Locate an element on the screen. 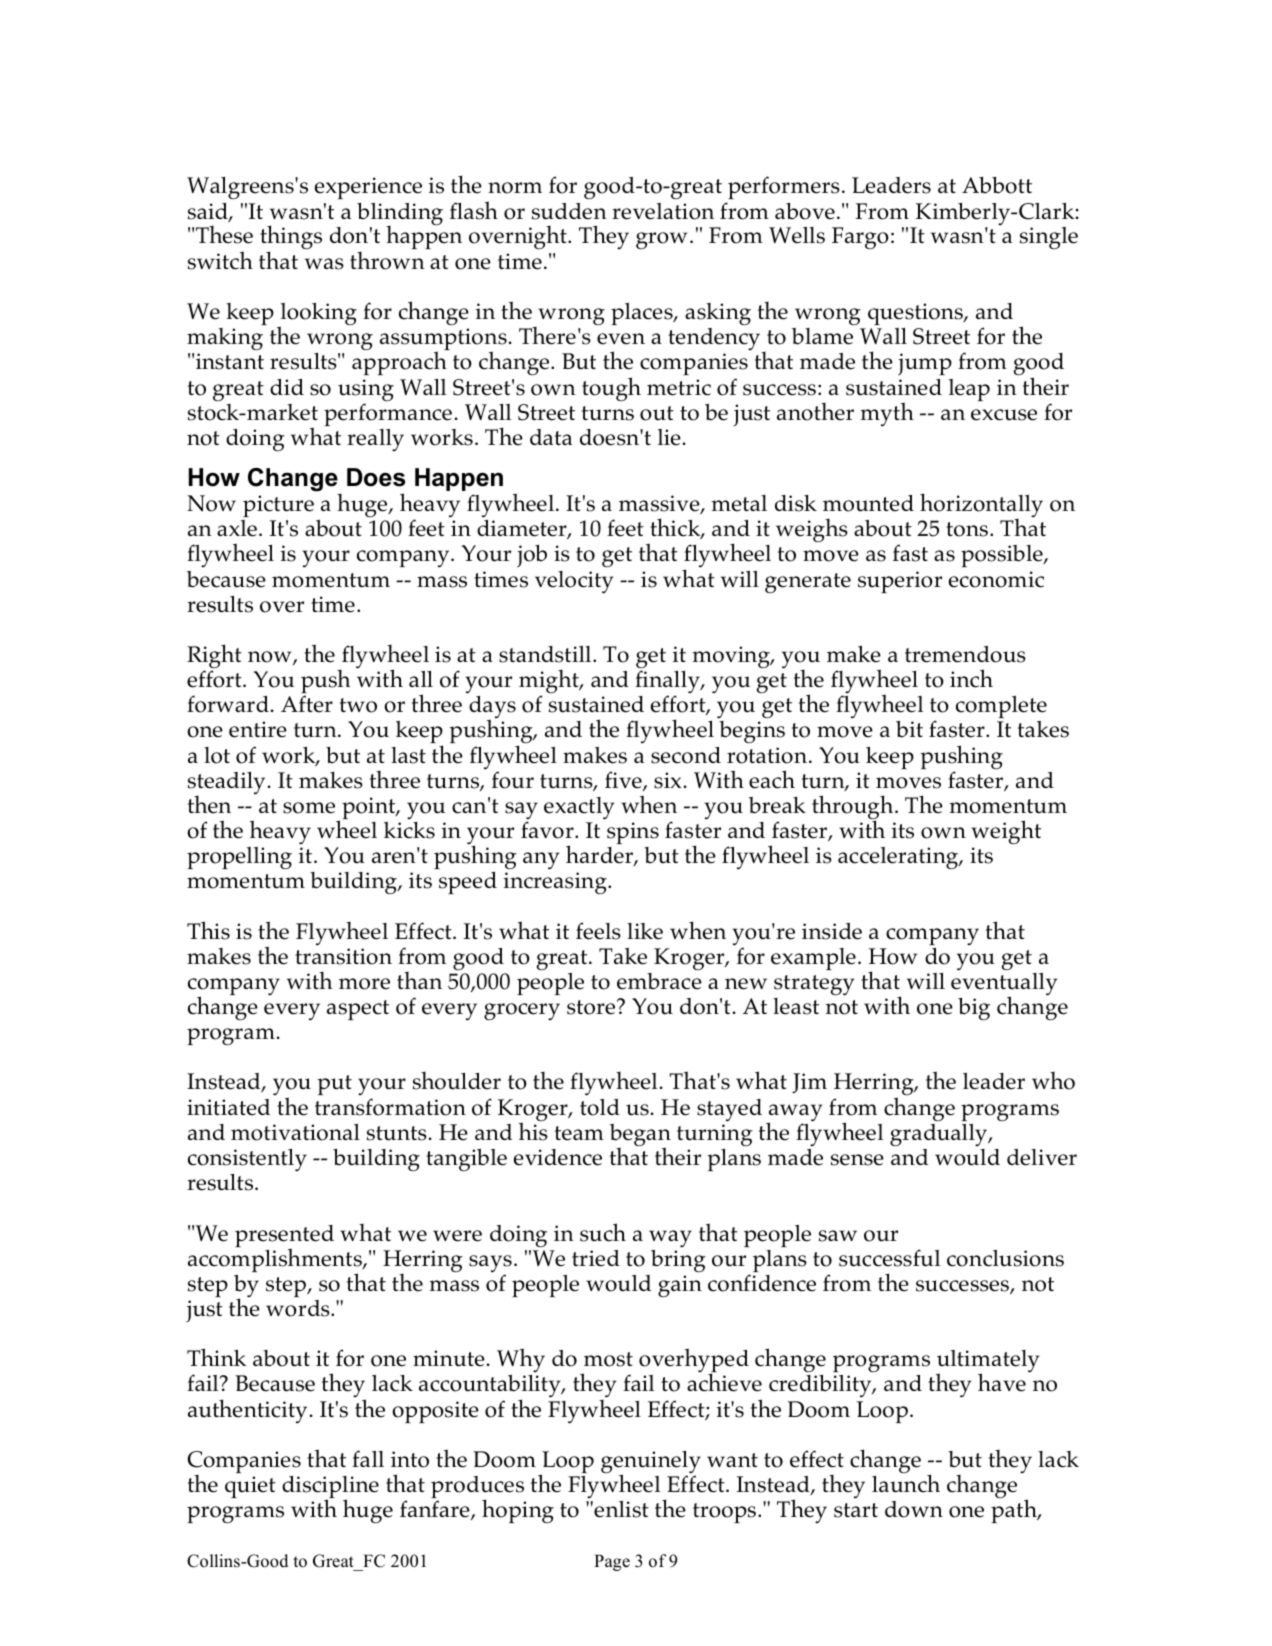 The height and width of the screenshot is (1646, 1272). Page is located at coordinates (612, 1562).
